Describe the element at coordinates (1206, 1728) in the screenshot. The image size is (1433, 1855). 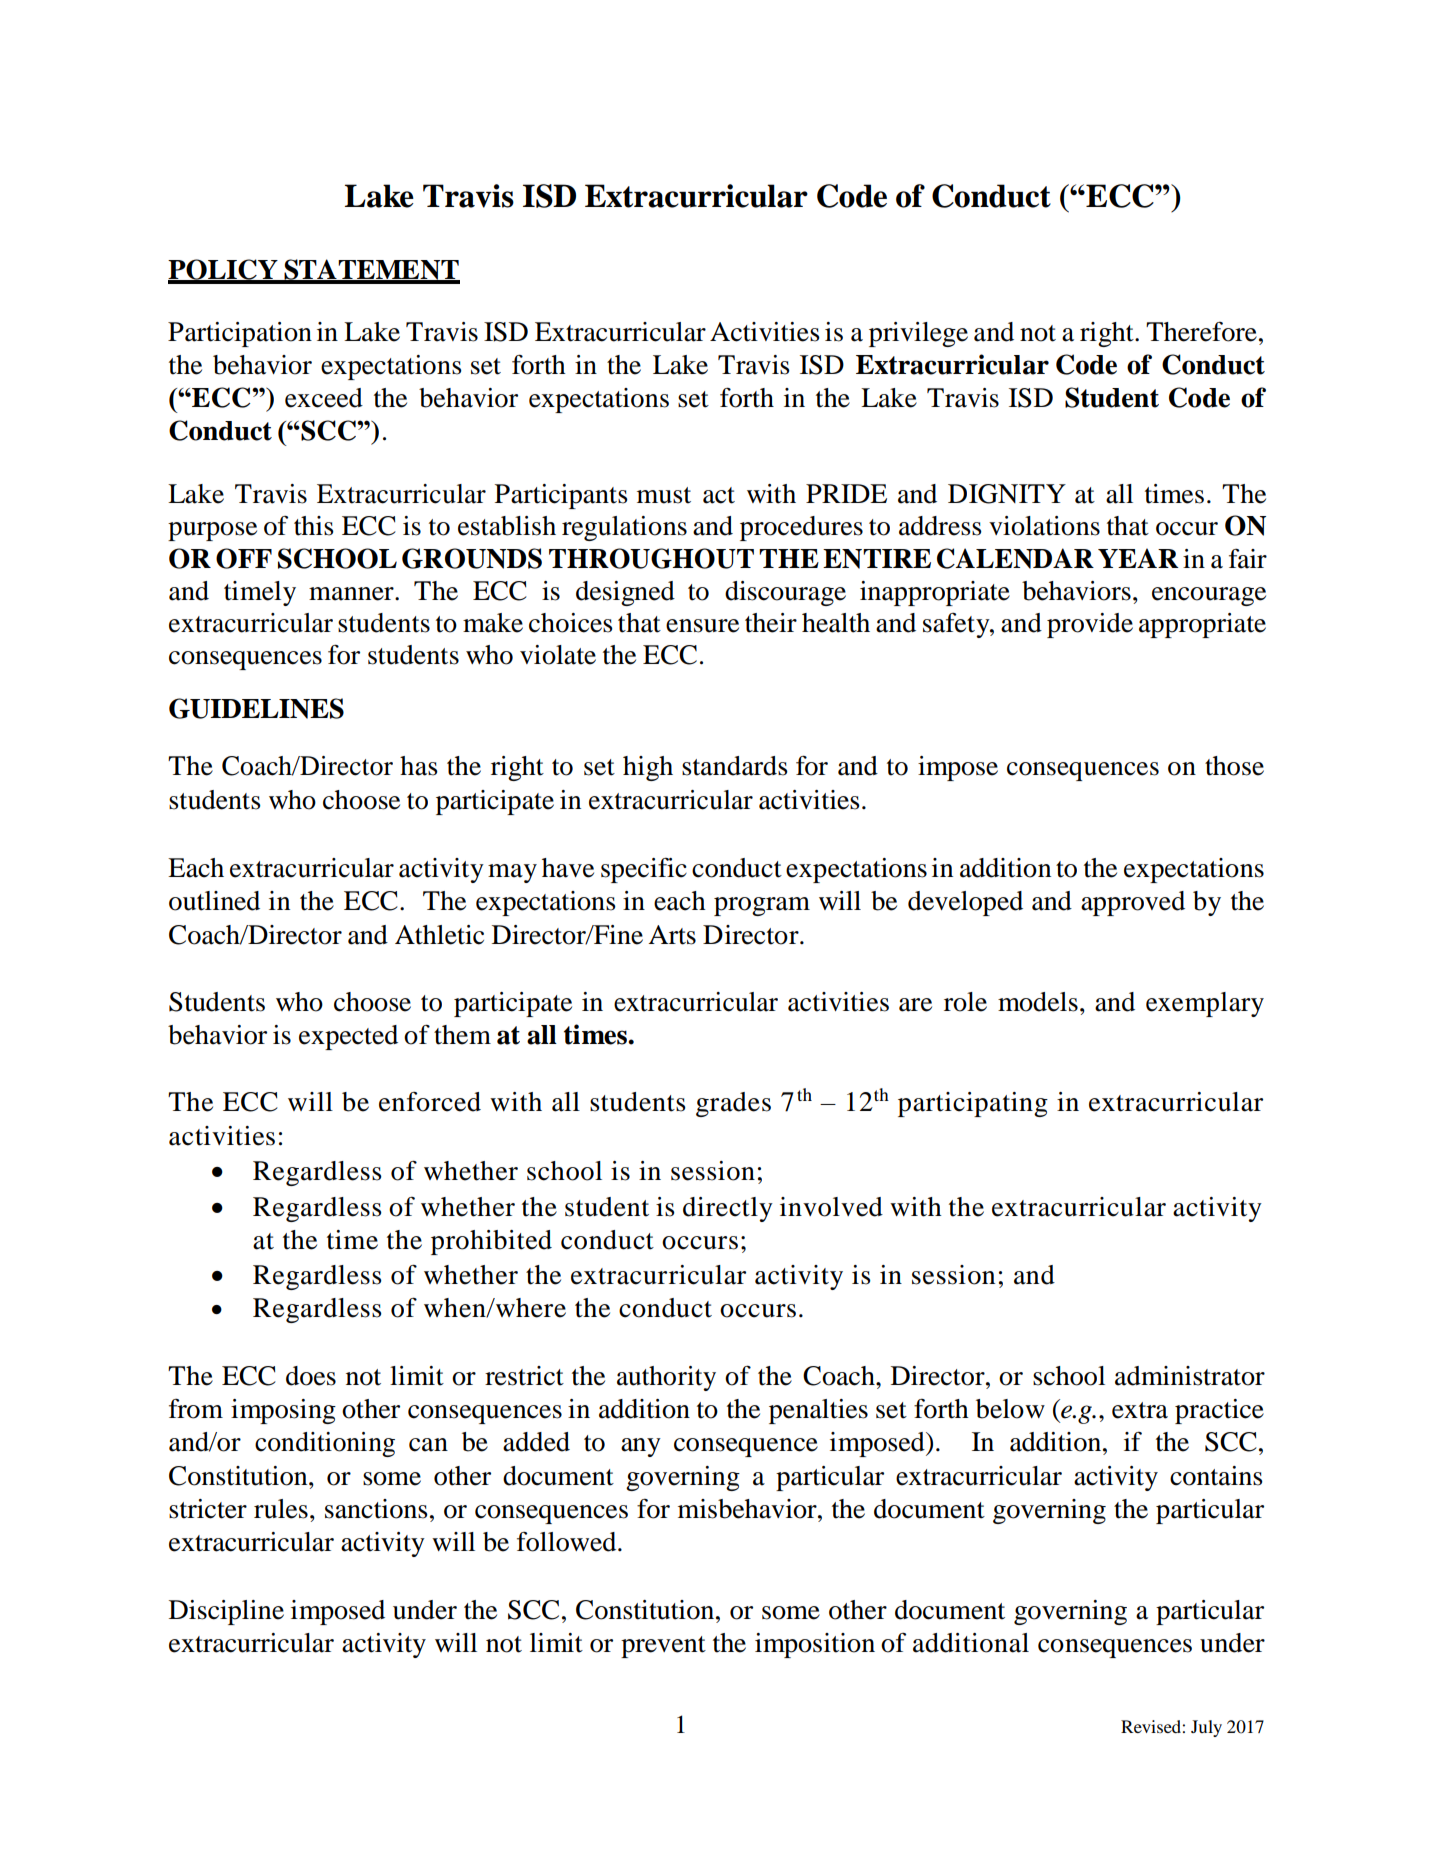
I see `July` at that location.
